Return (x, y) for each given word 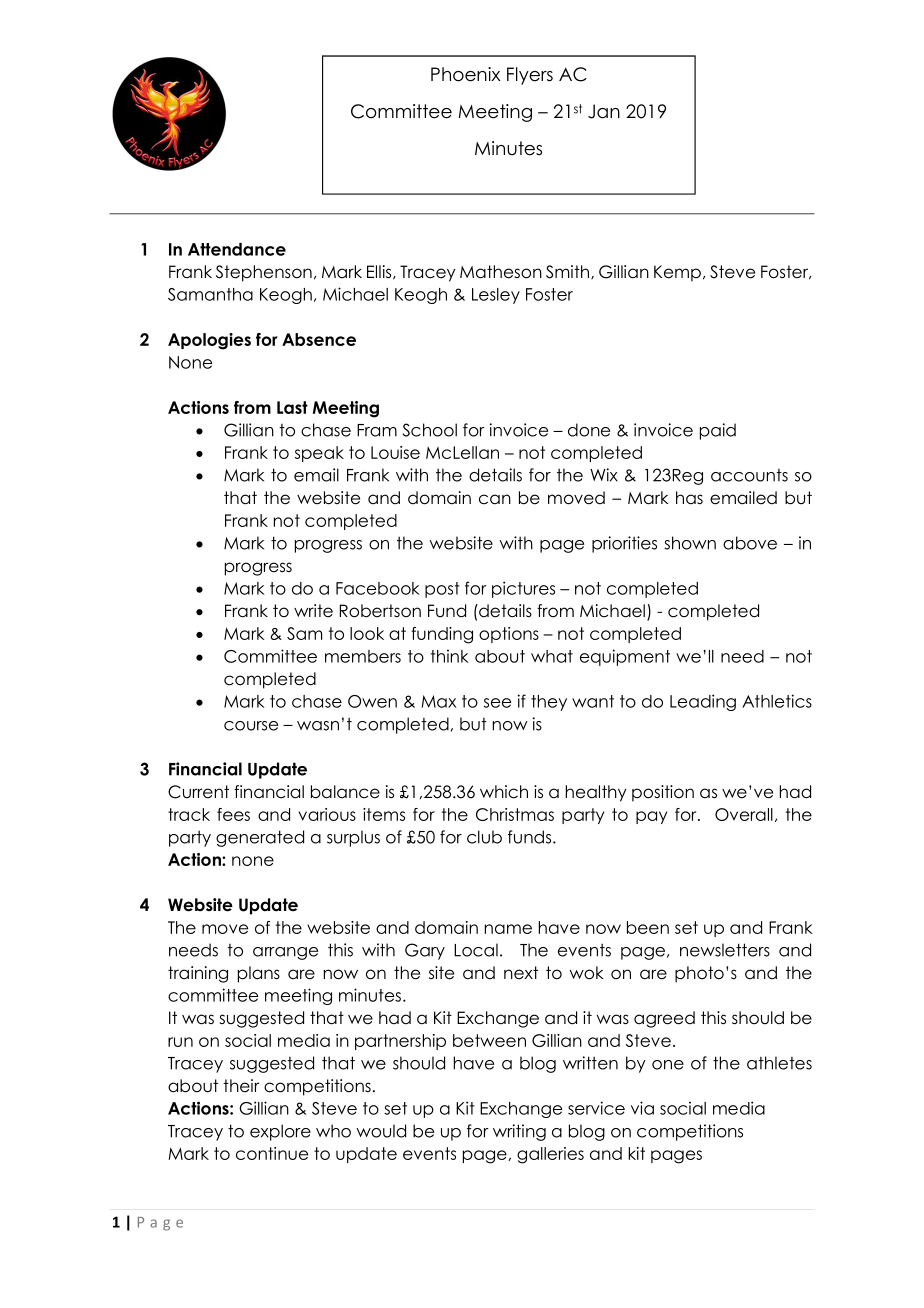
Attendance (237, 249)
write (313, 611)
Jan (604, 111)
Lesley (496, 296)
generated (260, 838)
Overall (744, 814)
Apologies (209, 341)
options (509, 635)
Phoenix (465, 74)
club (484, 837)
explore (280, 1132)
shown (690, 543)
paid (718, 431)
